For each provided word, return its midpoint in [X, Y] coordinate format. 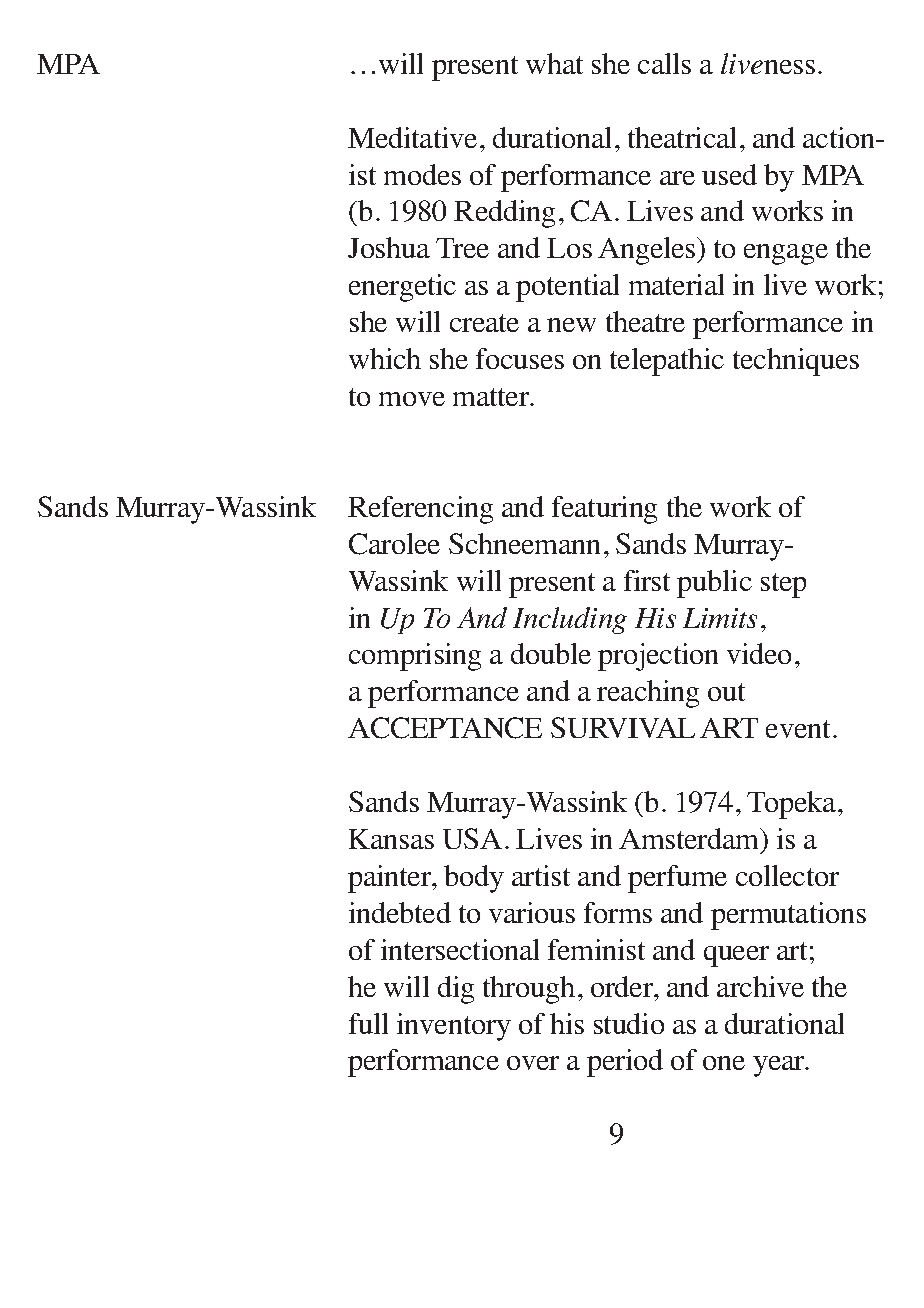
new [571, 325]
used [729, 174]
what [554, 63]
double [551, 653]
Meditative [412, 137]
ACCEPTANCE [445, 728]
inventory [454, 1027]
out [726, 692]
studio [629, 1023]
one [724, 1063]
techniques [796, 362]
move [412, 399]
